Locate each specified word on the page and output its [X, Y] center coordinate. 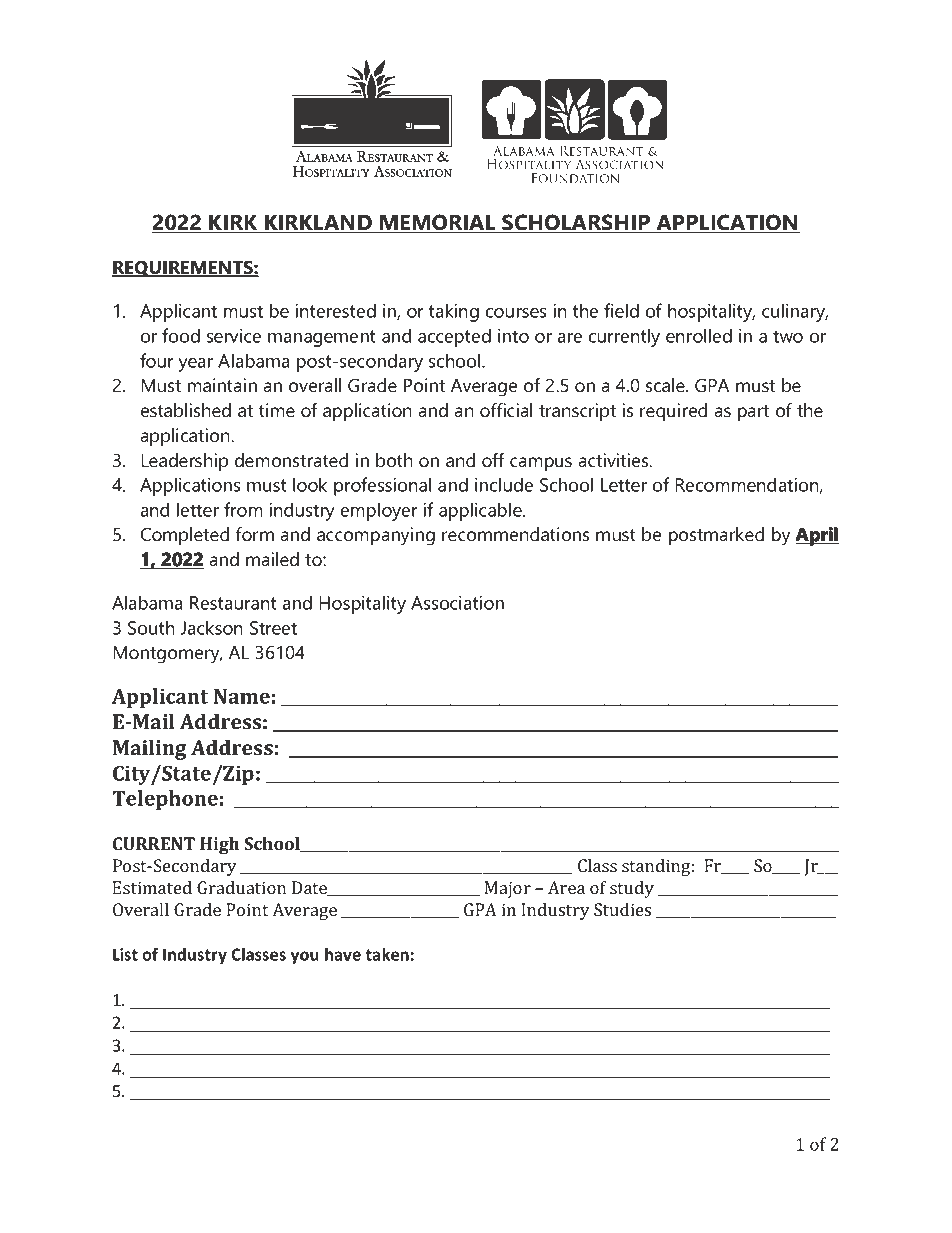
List [125, 954]
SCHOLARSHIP [576, 223]
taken [387, 954]
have [343, 954]
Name [242, 696]
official [506, 410]
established [186, 410]
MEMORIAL [438, 223]
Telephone [165, 800]
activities [615, 460]
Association [457, 603]
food [181, 335]
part [753, 413]
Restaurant [233, 603]
